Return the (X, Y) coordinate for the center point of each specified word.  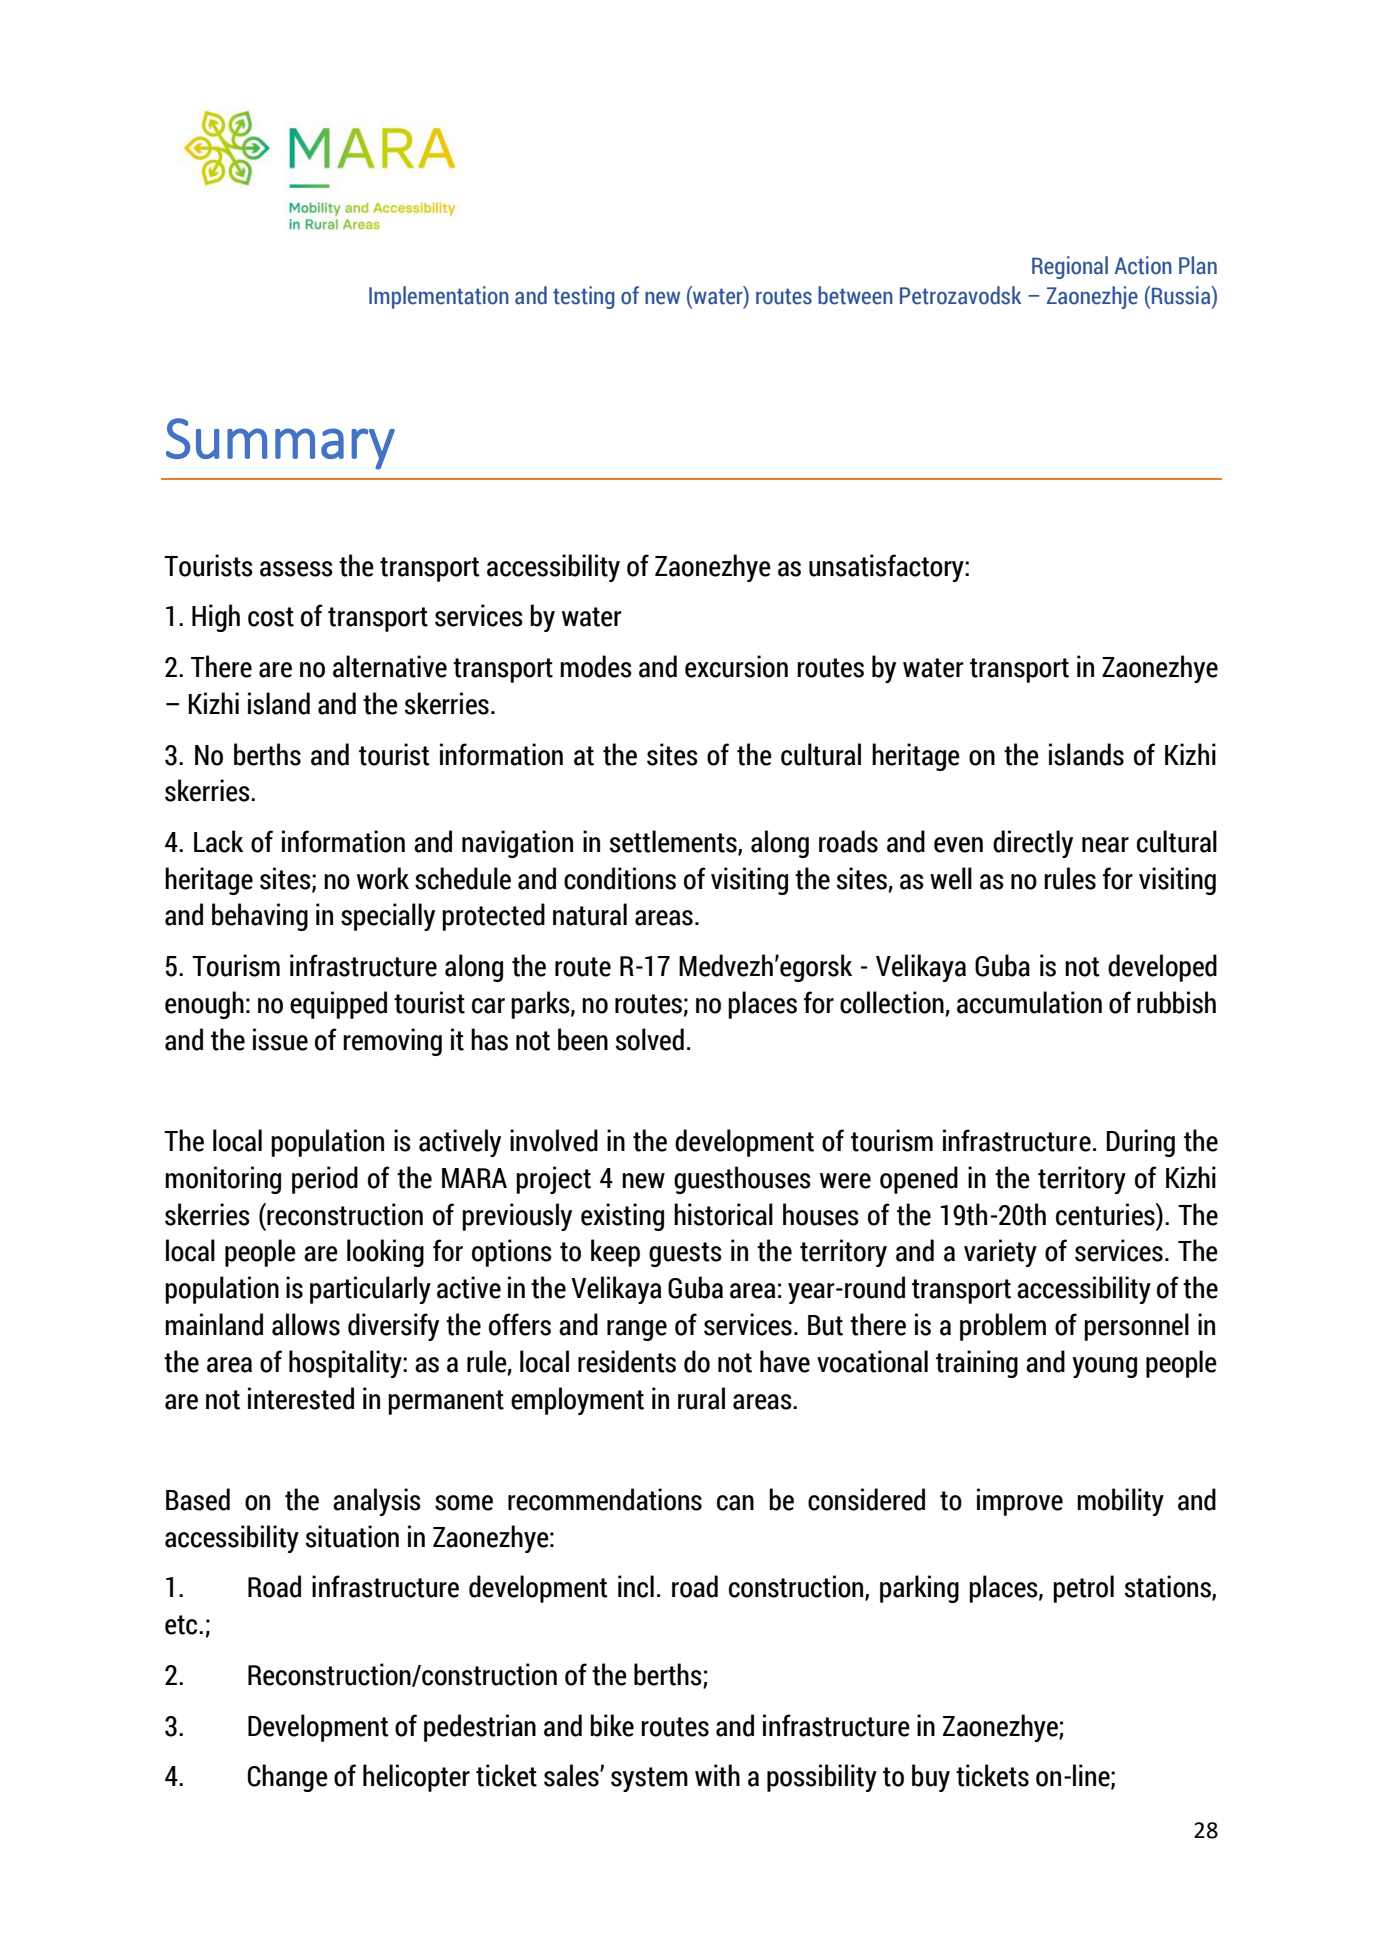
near (1105, 845)
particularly (370, 1290)
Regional (1070, 267)
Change (288, 1778)
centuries (1106, 1214)
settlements (674, 842)
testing (584, 297)
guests (685, 1254)
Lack (218, 841)
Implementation (439, 297)
